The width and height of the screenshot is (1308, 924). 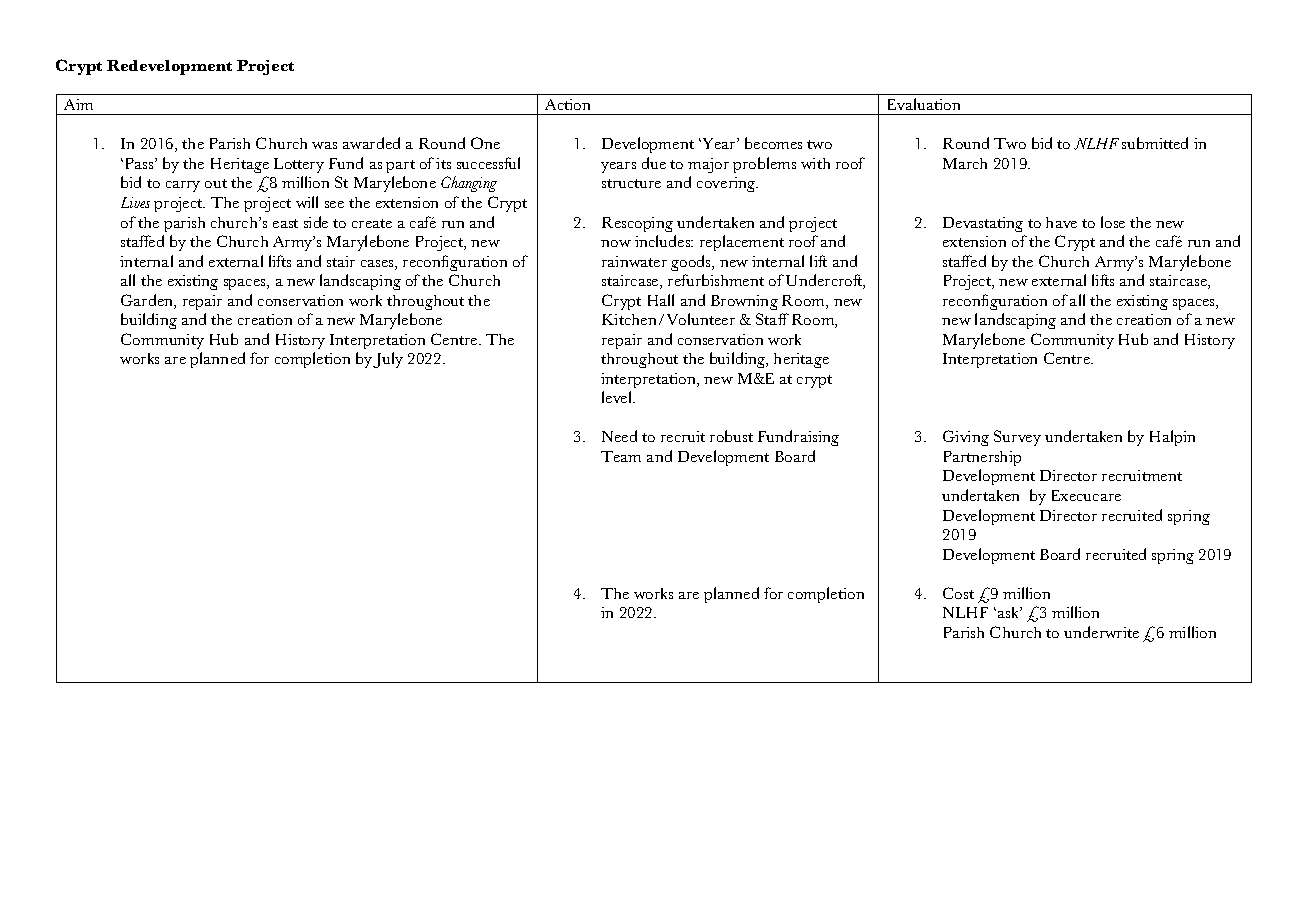 What do you see at coordinates (1017, 438) in the screenshot?
I see `Survey` at bounding box center [1017, 438].
